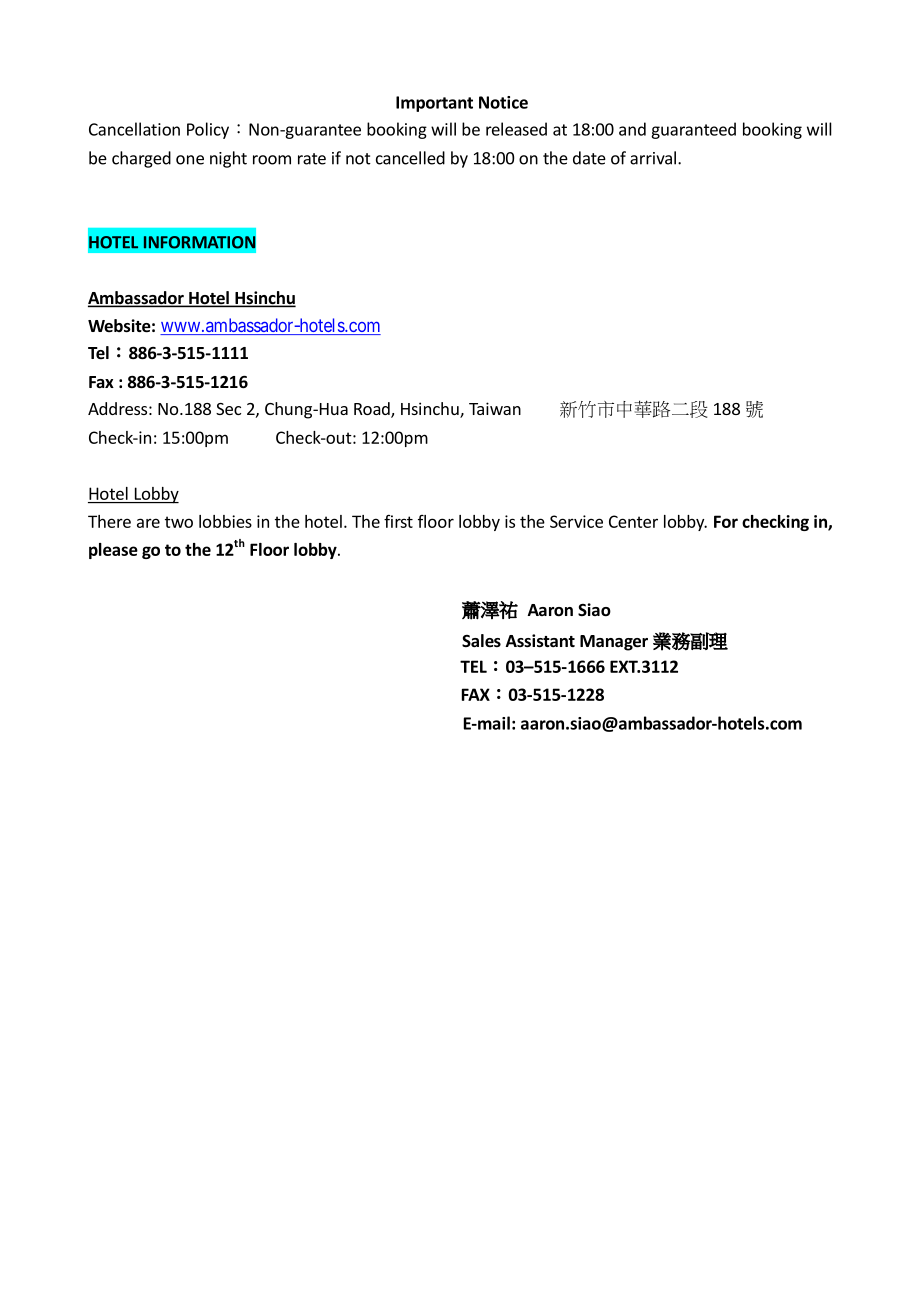  What do you see at coordinates (434, 104) in the image?
I see `Important` at bounding box center [434, 104].
